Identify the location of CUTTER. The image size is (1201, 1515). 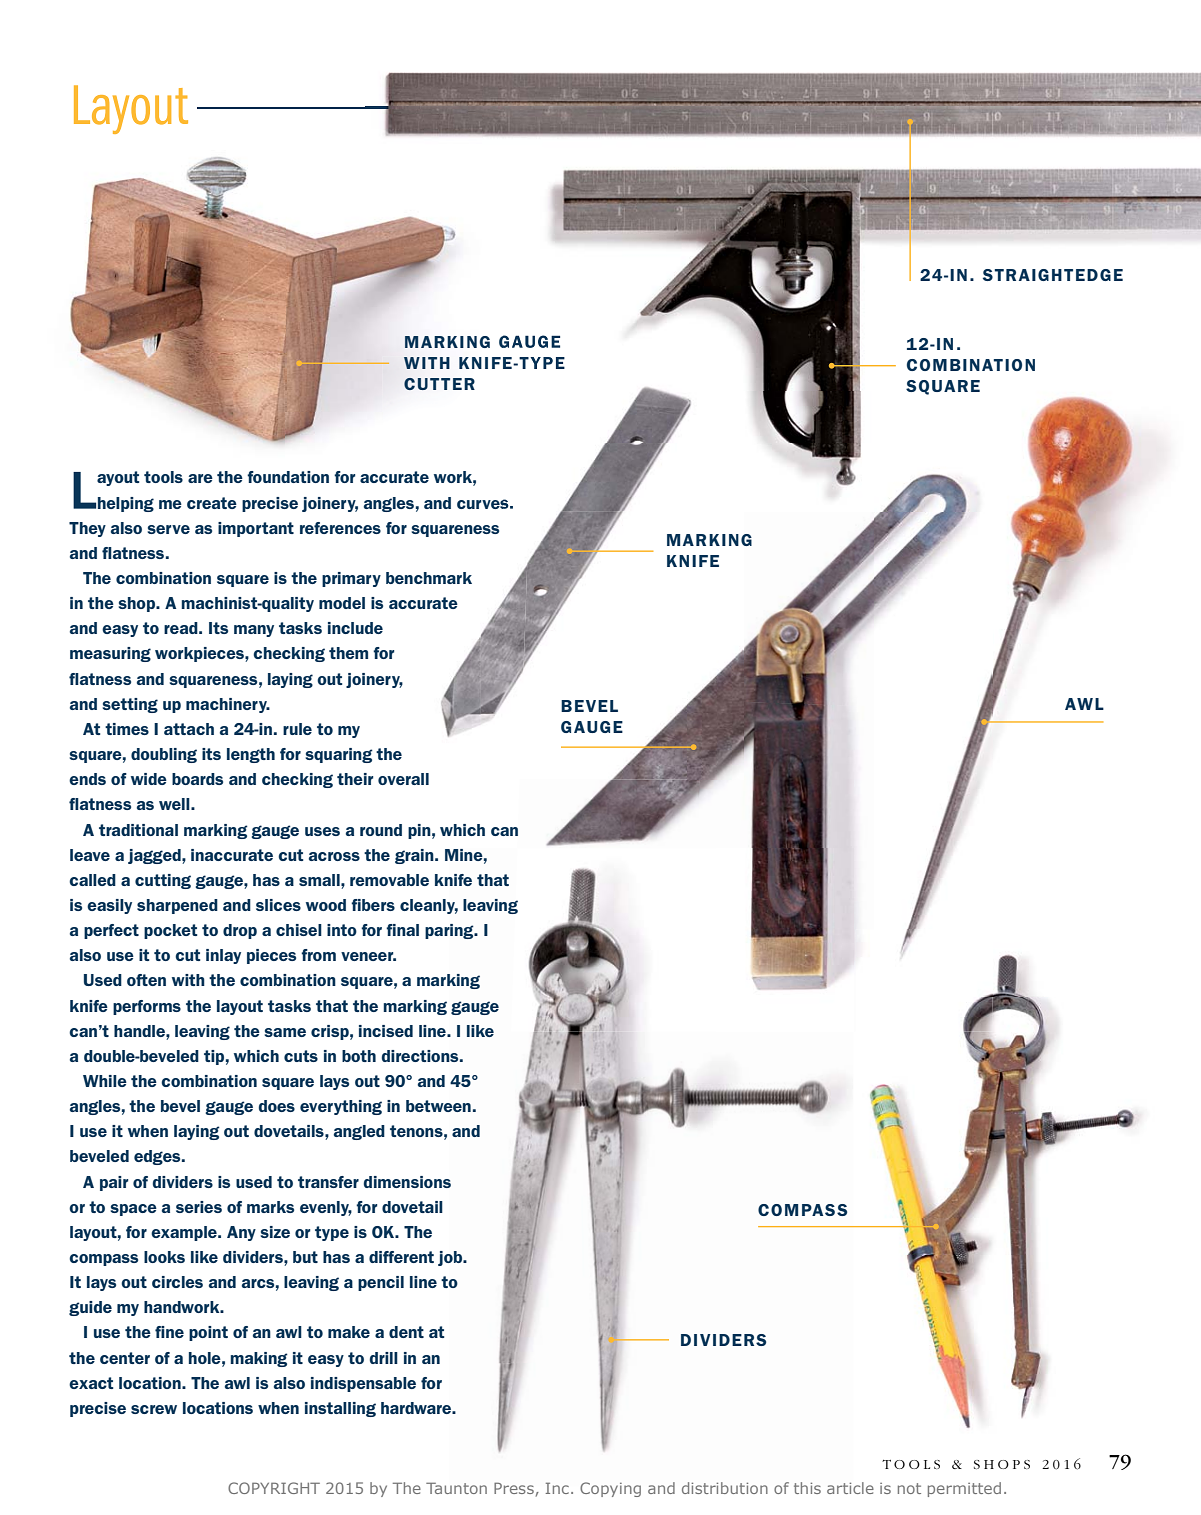
(439, 384).
